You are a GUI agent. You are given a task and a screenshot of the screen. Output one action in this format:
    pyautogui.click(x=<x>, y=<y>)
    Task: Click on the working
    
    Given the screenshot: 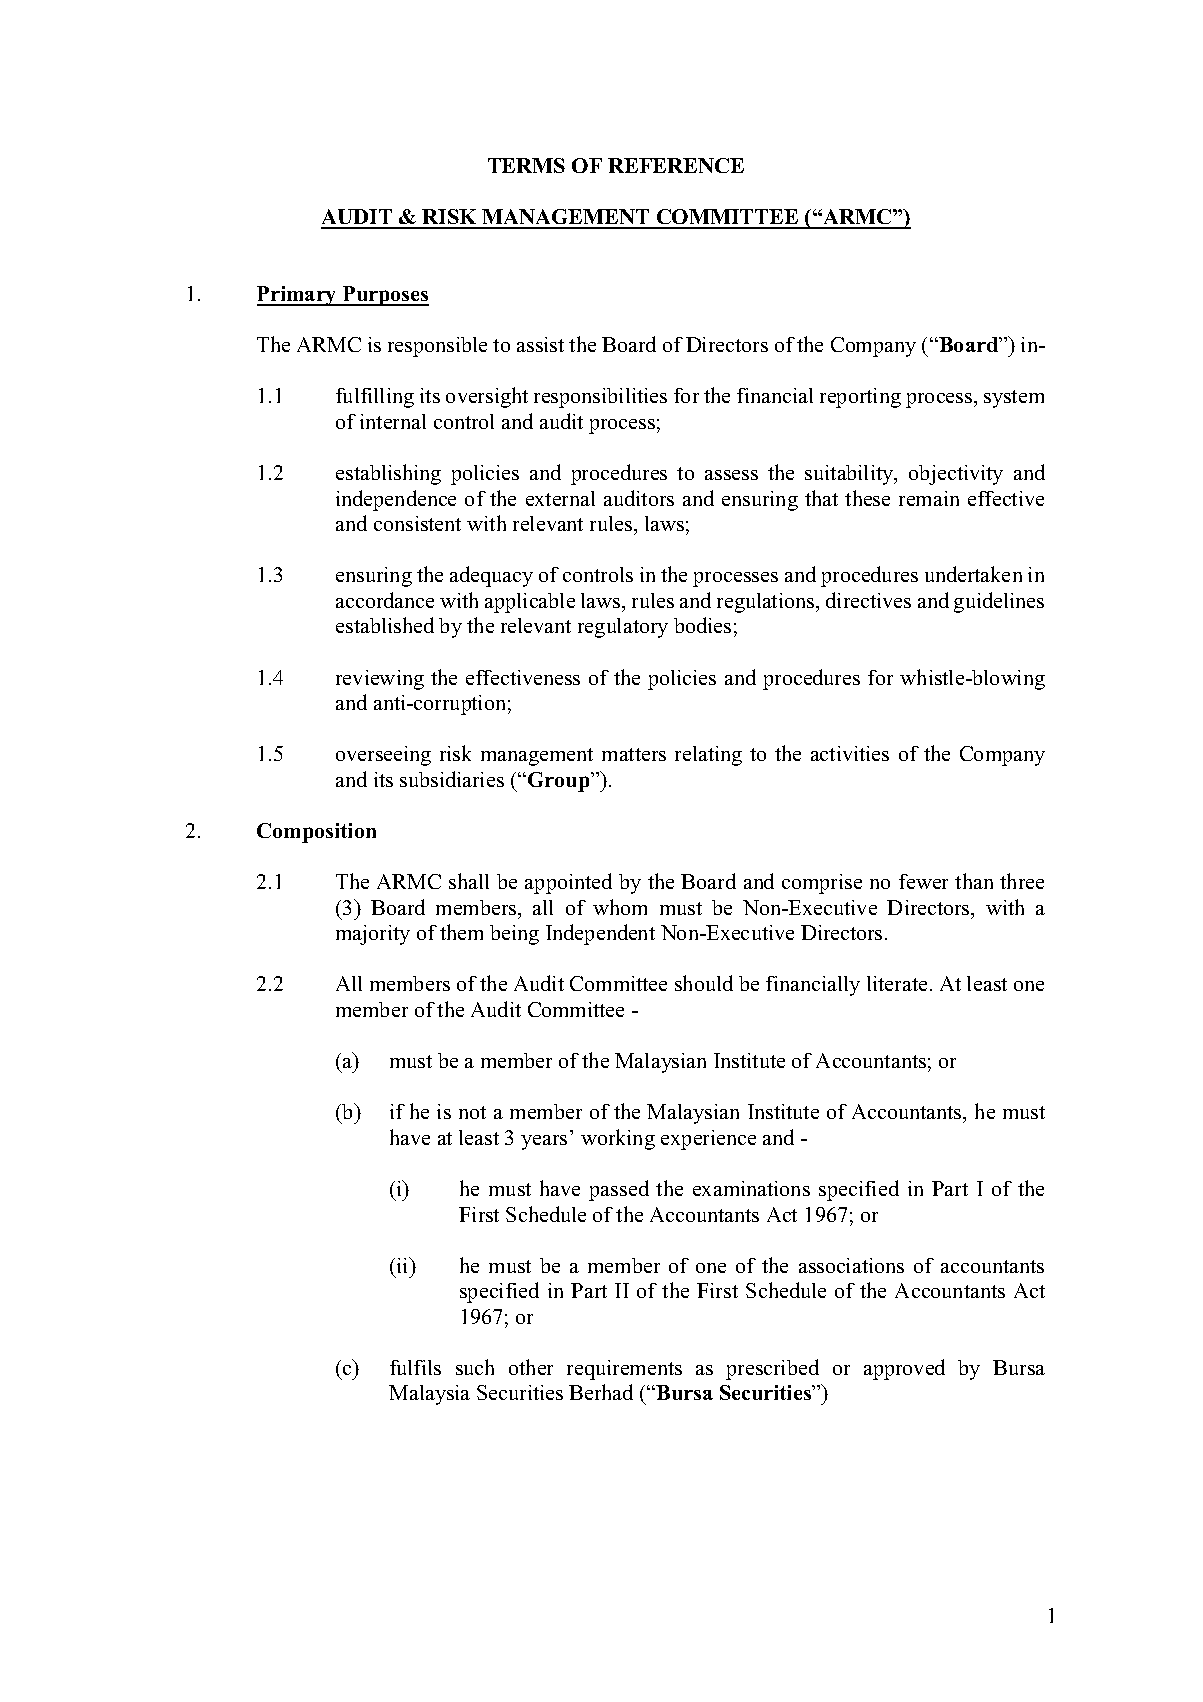 What is the action you would take?
    pyautogui.click(x=618, y=1139)
